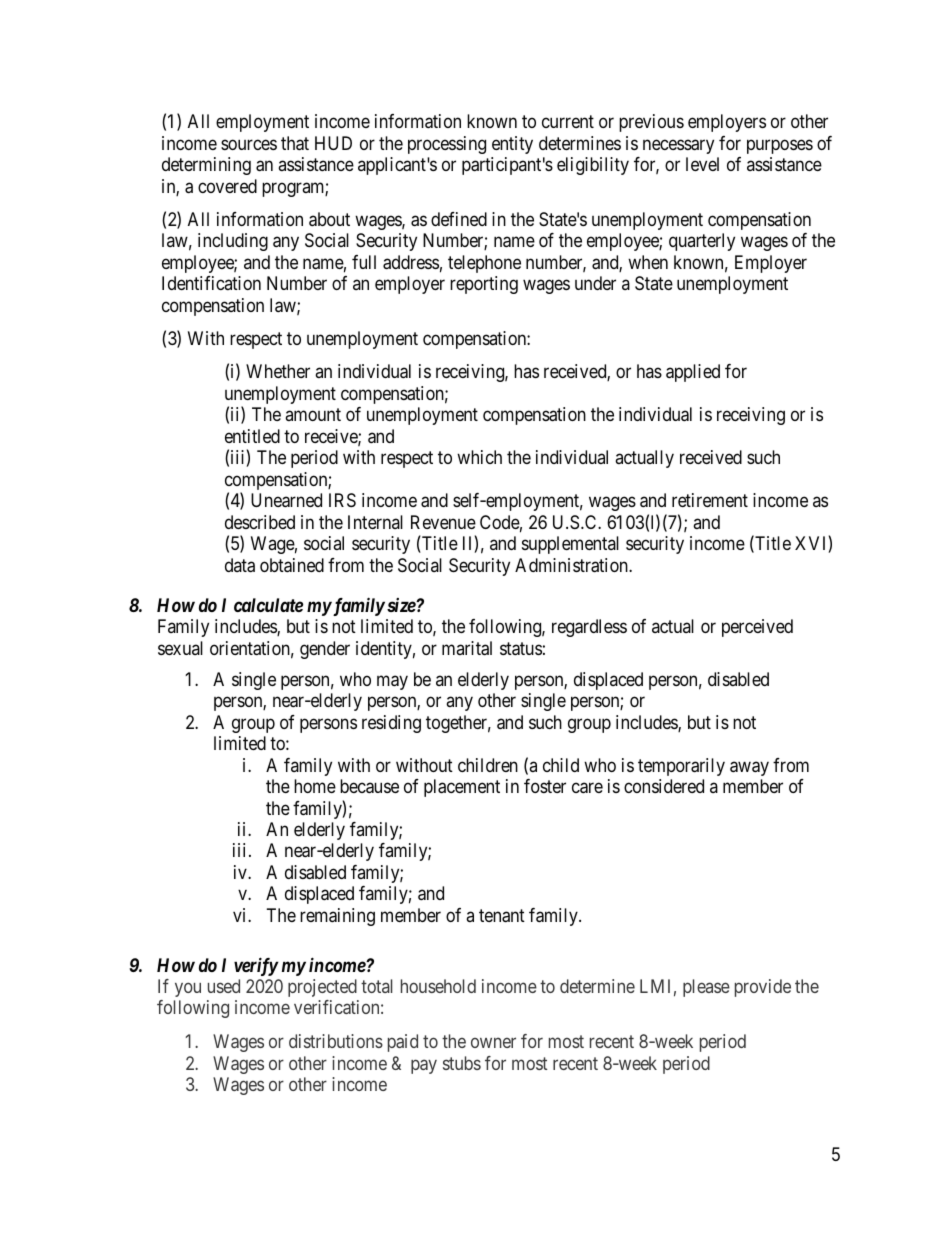 The image size is (952, 1233). I want to click on sources, so click(249, 144).
